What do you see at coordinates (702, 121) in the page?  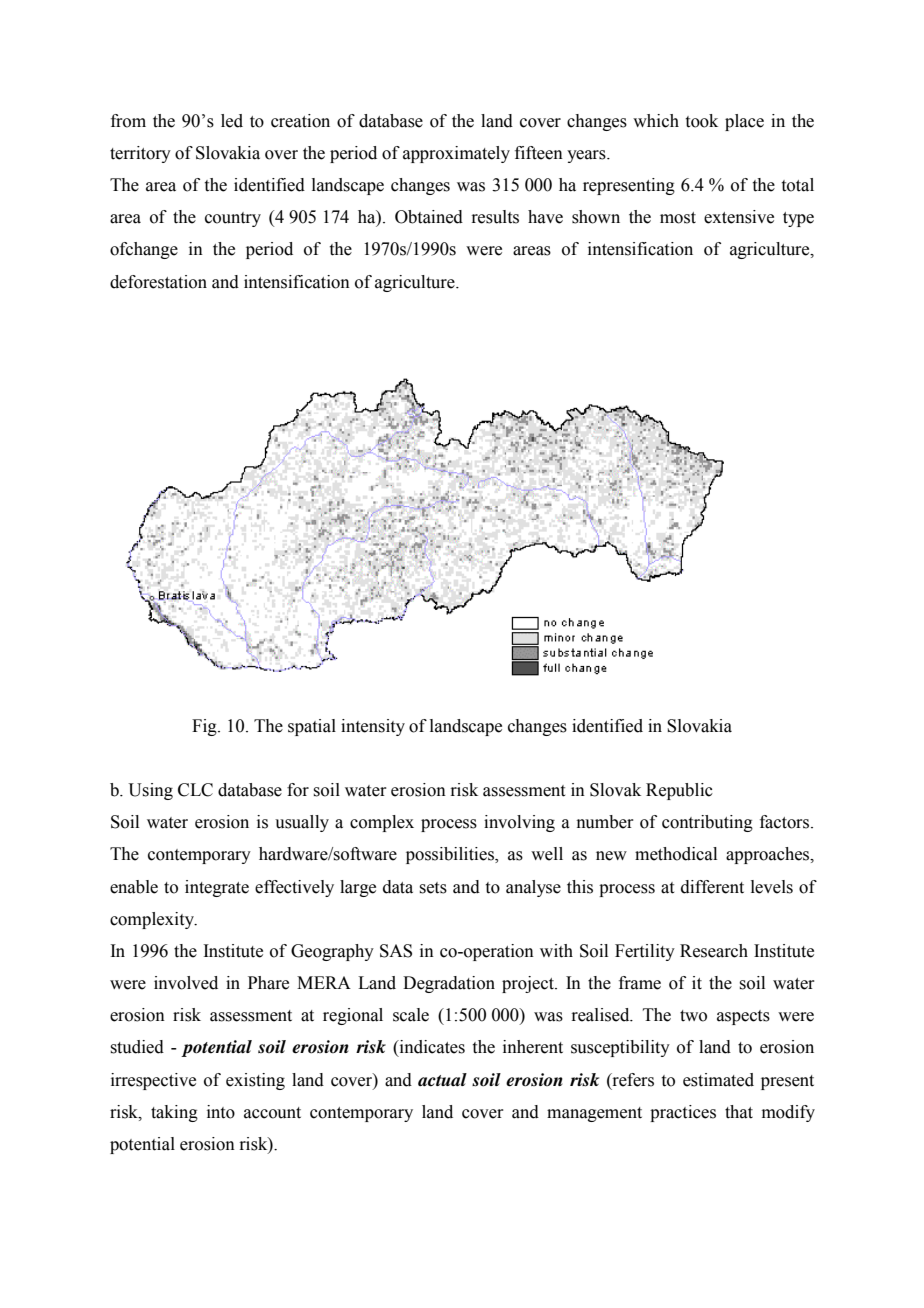 I see `took` at bounding box center [702, 121].
